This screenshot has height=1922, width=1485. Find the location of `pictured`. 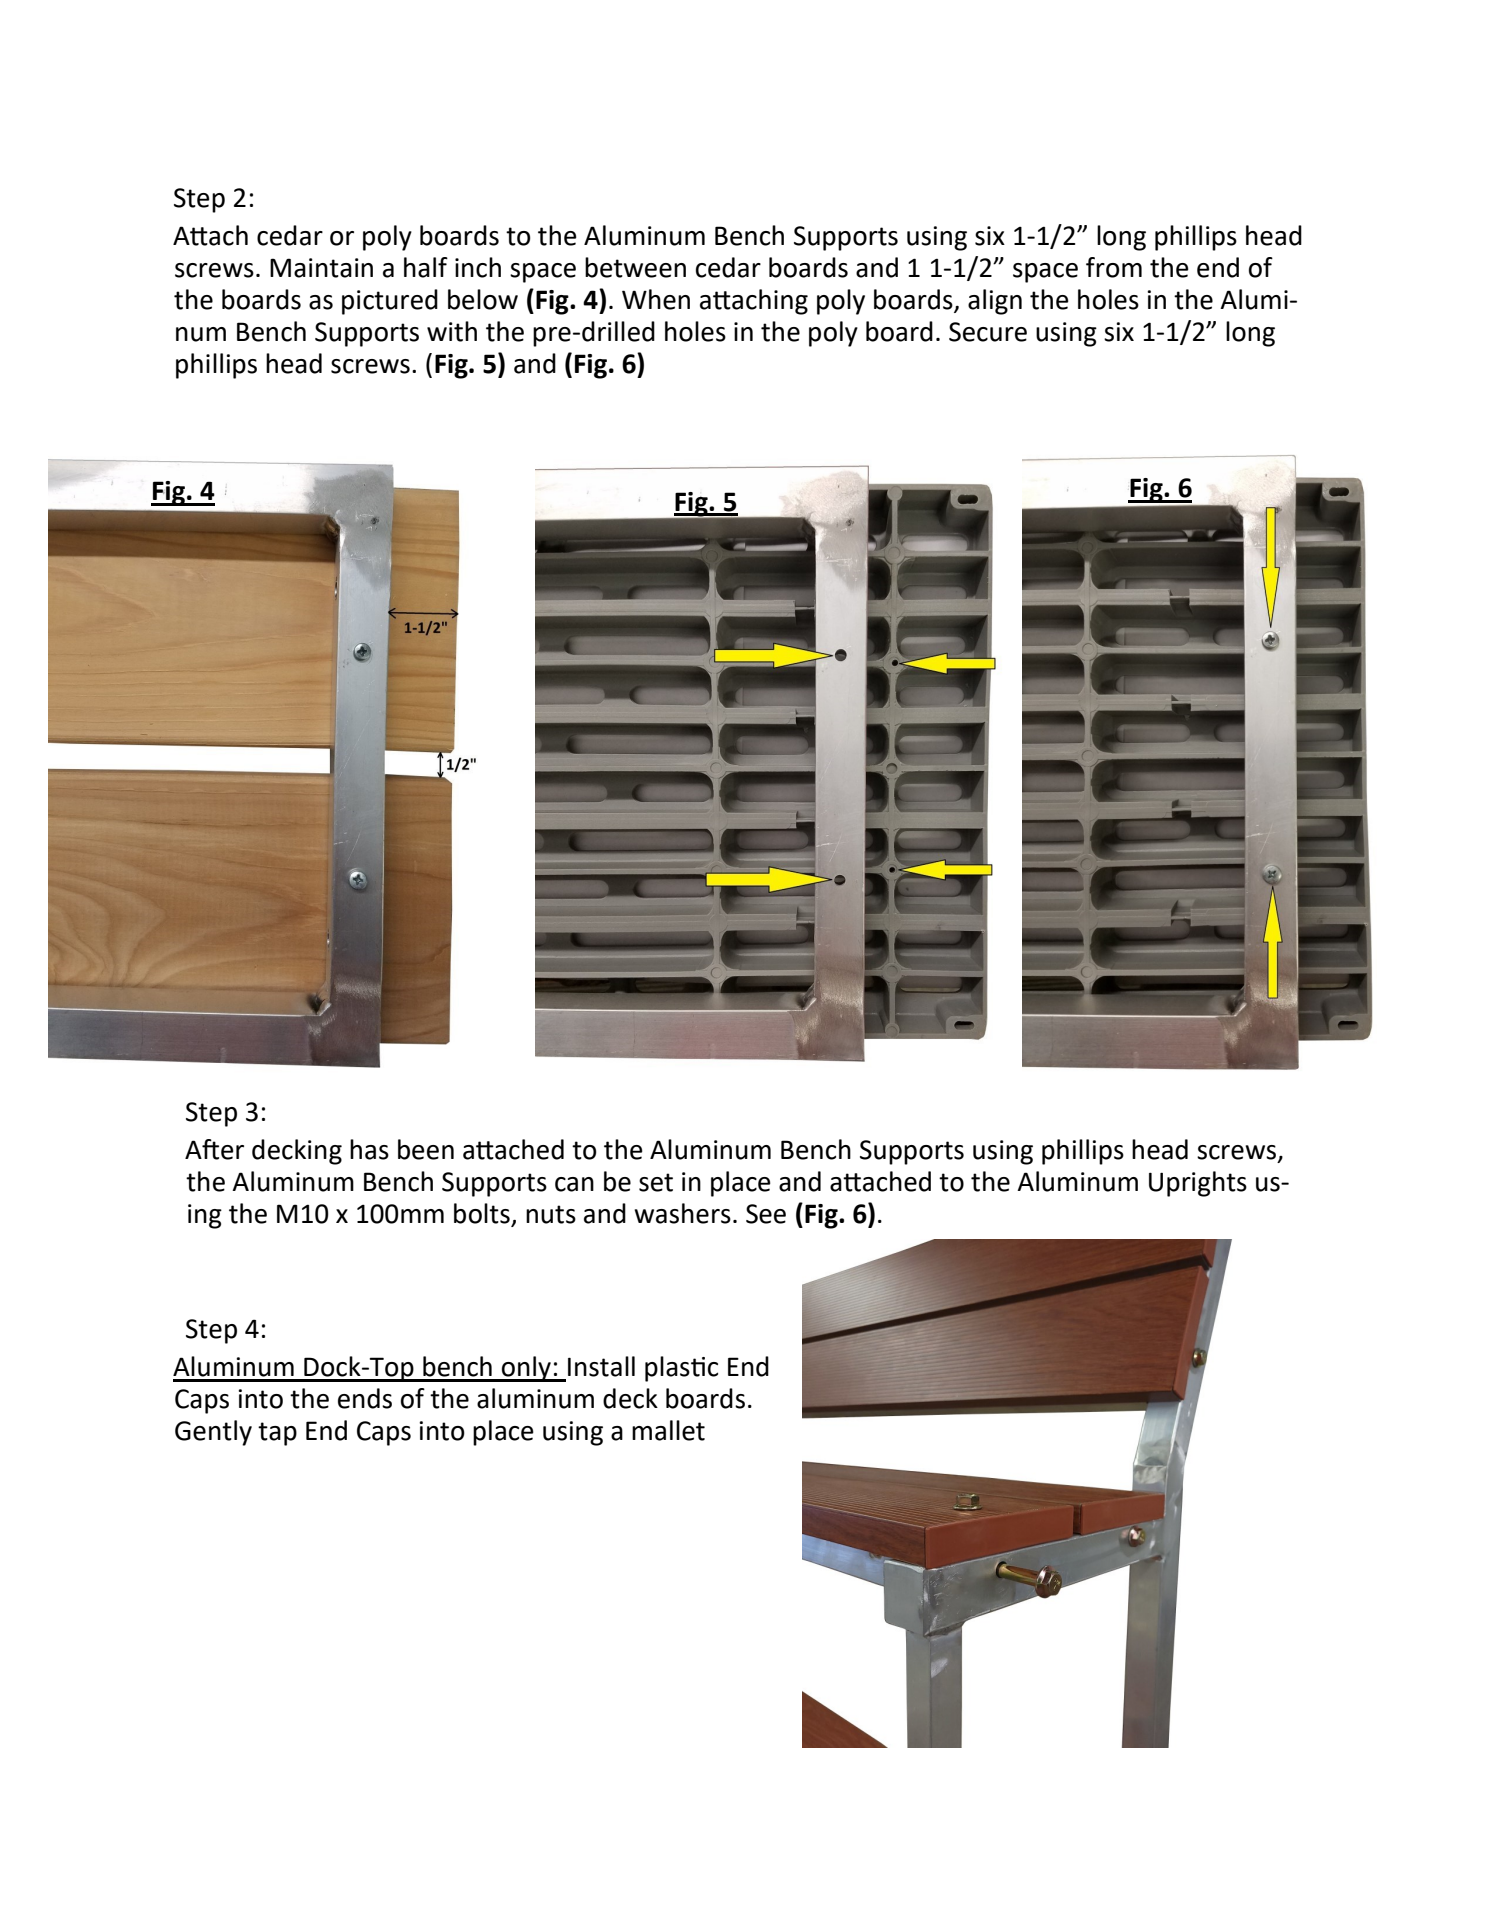

pictured is located at coordinates (390, 302).
